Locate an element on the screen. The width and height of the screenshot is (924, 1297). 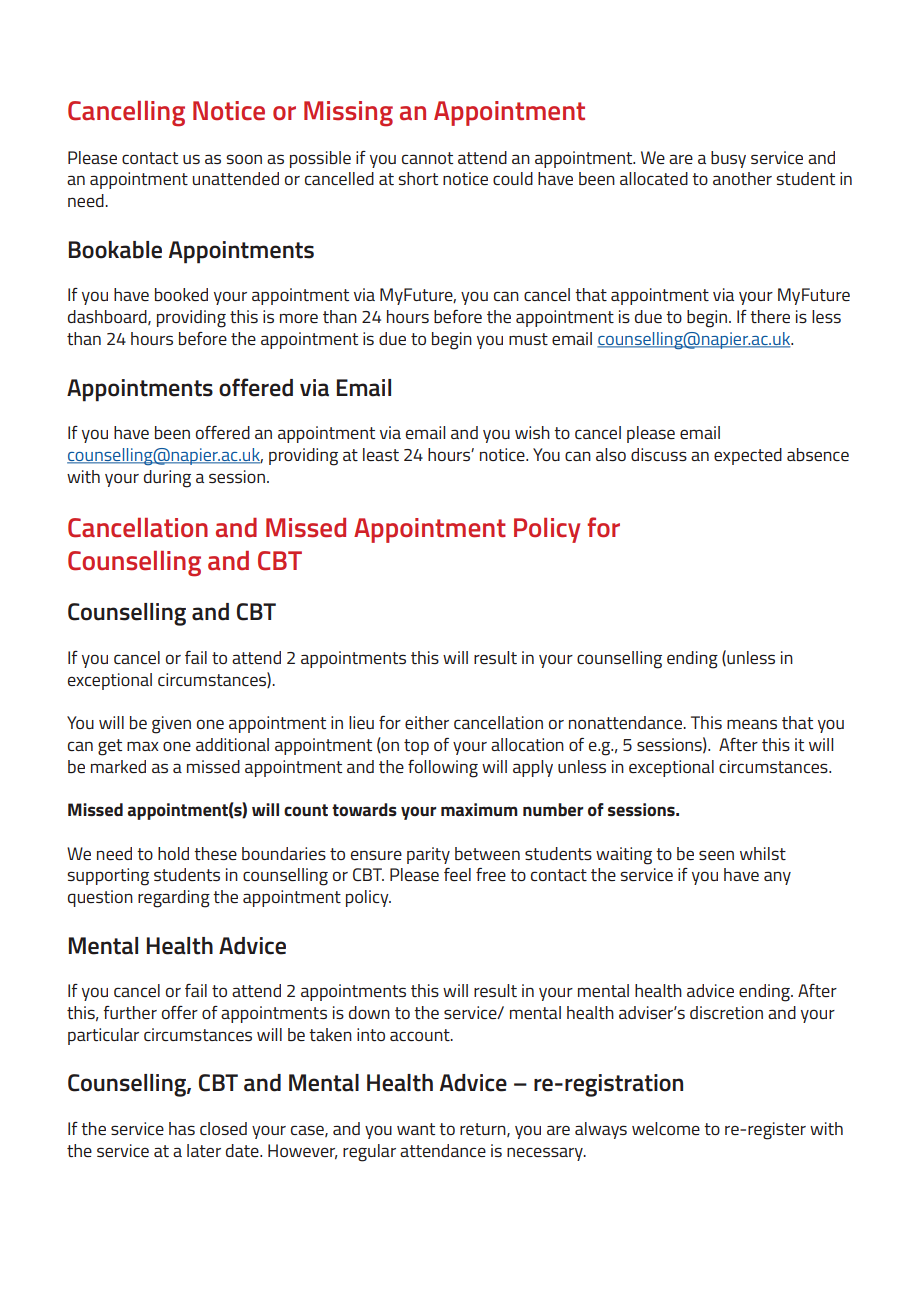
busy is located at coordinates (728, 159).
